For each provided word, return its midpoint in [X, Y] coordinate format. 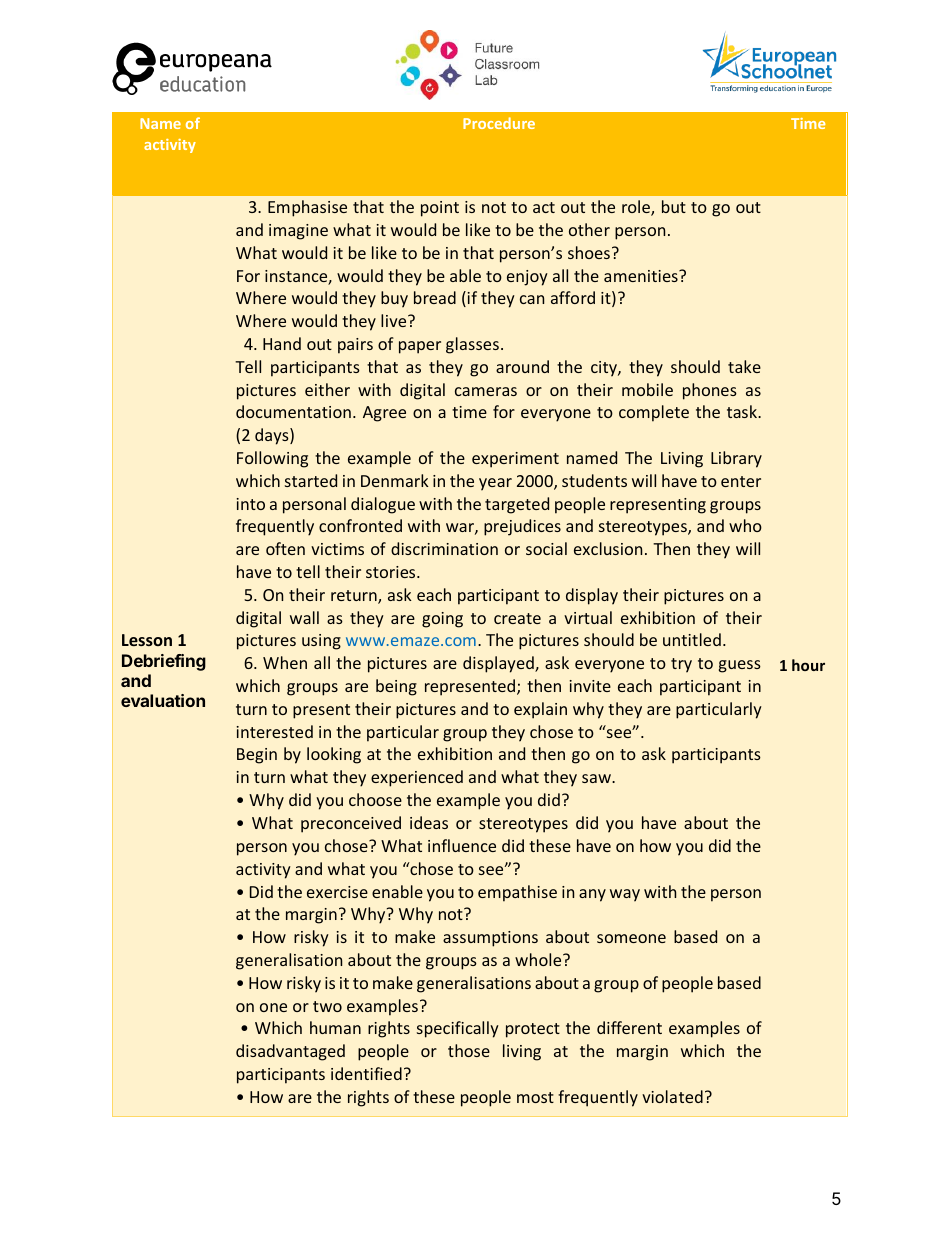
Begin [257, 756]
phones [710, 391]
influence [462, 845]
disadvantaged [290, 1052]
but [674, 206]
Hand [282, 343]
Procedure [499, 123]
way [625, 895]
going [442, 620]
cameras [486, 391]
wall [304, 617]
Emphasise [307, 208]
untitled [692, 639]
